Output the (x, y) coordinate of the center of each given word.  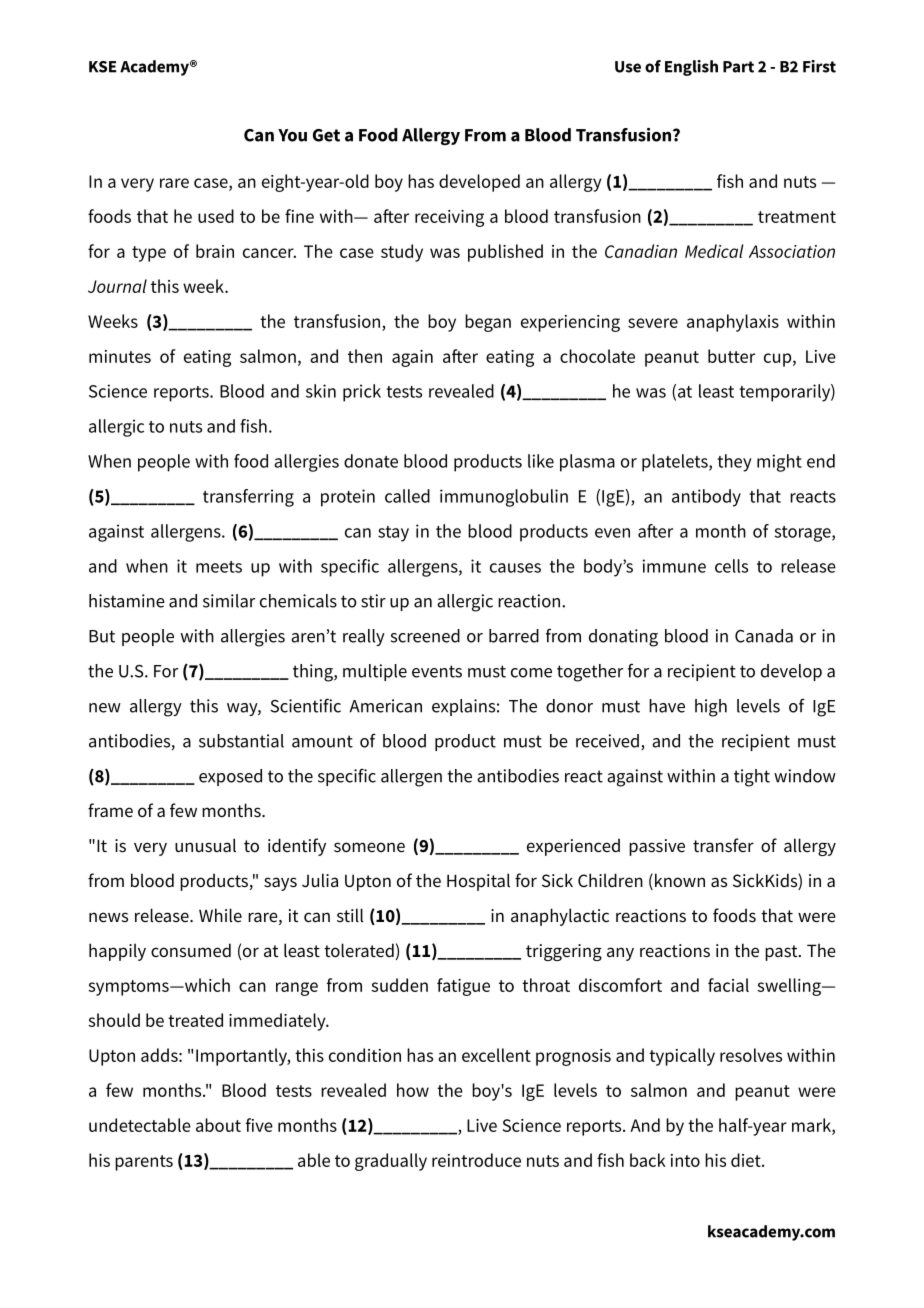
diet (747, 1160)
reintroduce (476, 1160)
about (218, 1125)
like (541, 461)
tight (752, 778)
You (292, 135)
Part (738, 67)
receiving (449, 218)
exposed (230, 777)
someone (369, 847)
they (734, 463)
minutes (120, 356)
